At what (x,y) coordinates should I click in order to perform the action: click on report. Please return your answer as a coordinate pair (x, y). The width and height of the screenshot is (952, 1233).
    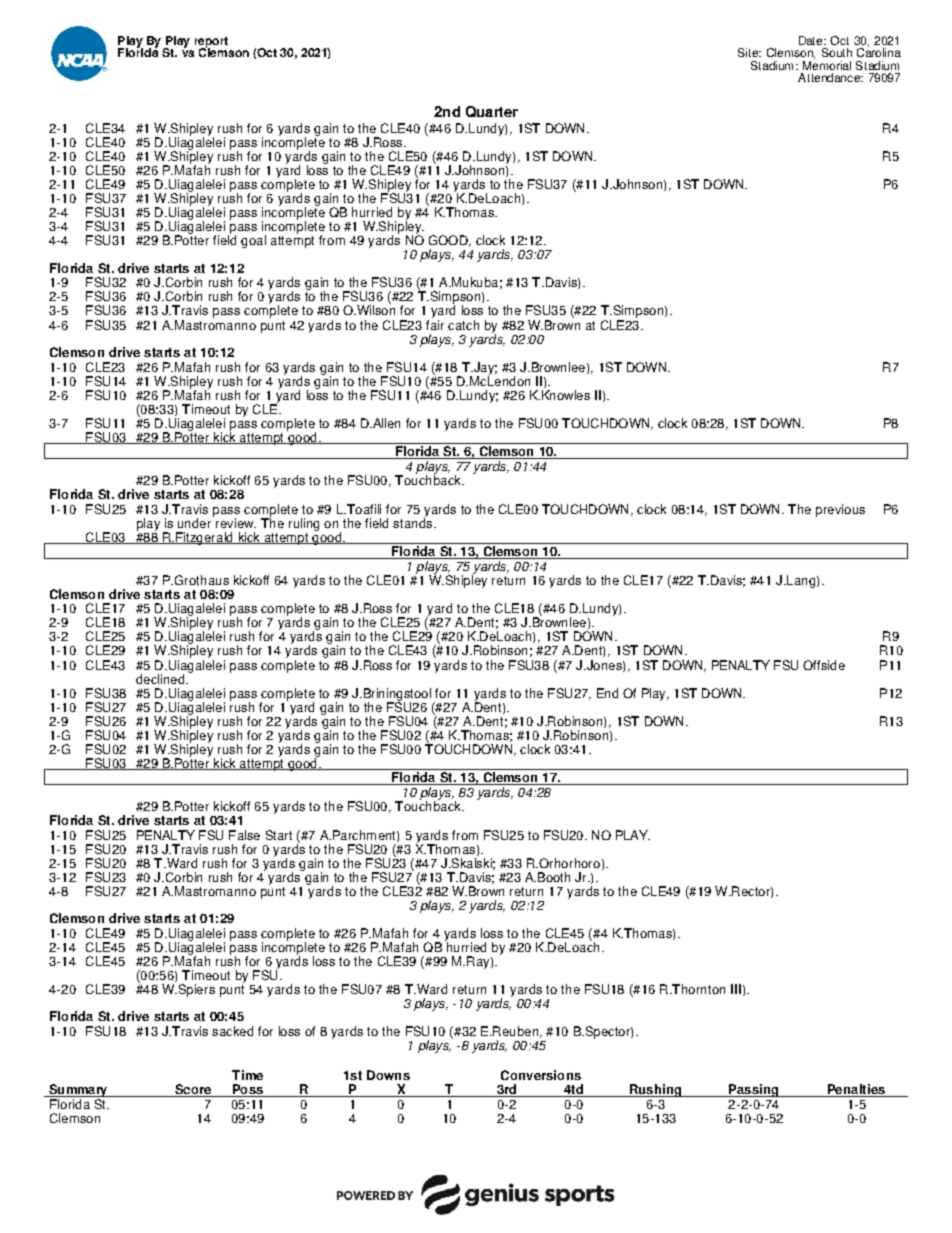
    Looking at the image, I should click on (211, 43).
